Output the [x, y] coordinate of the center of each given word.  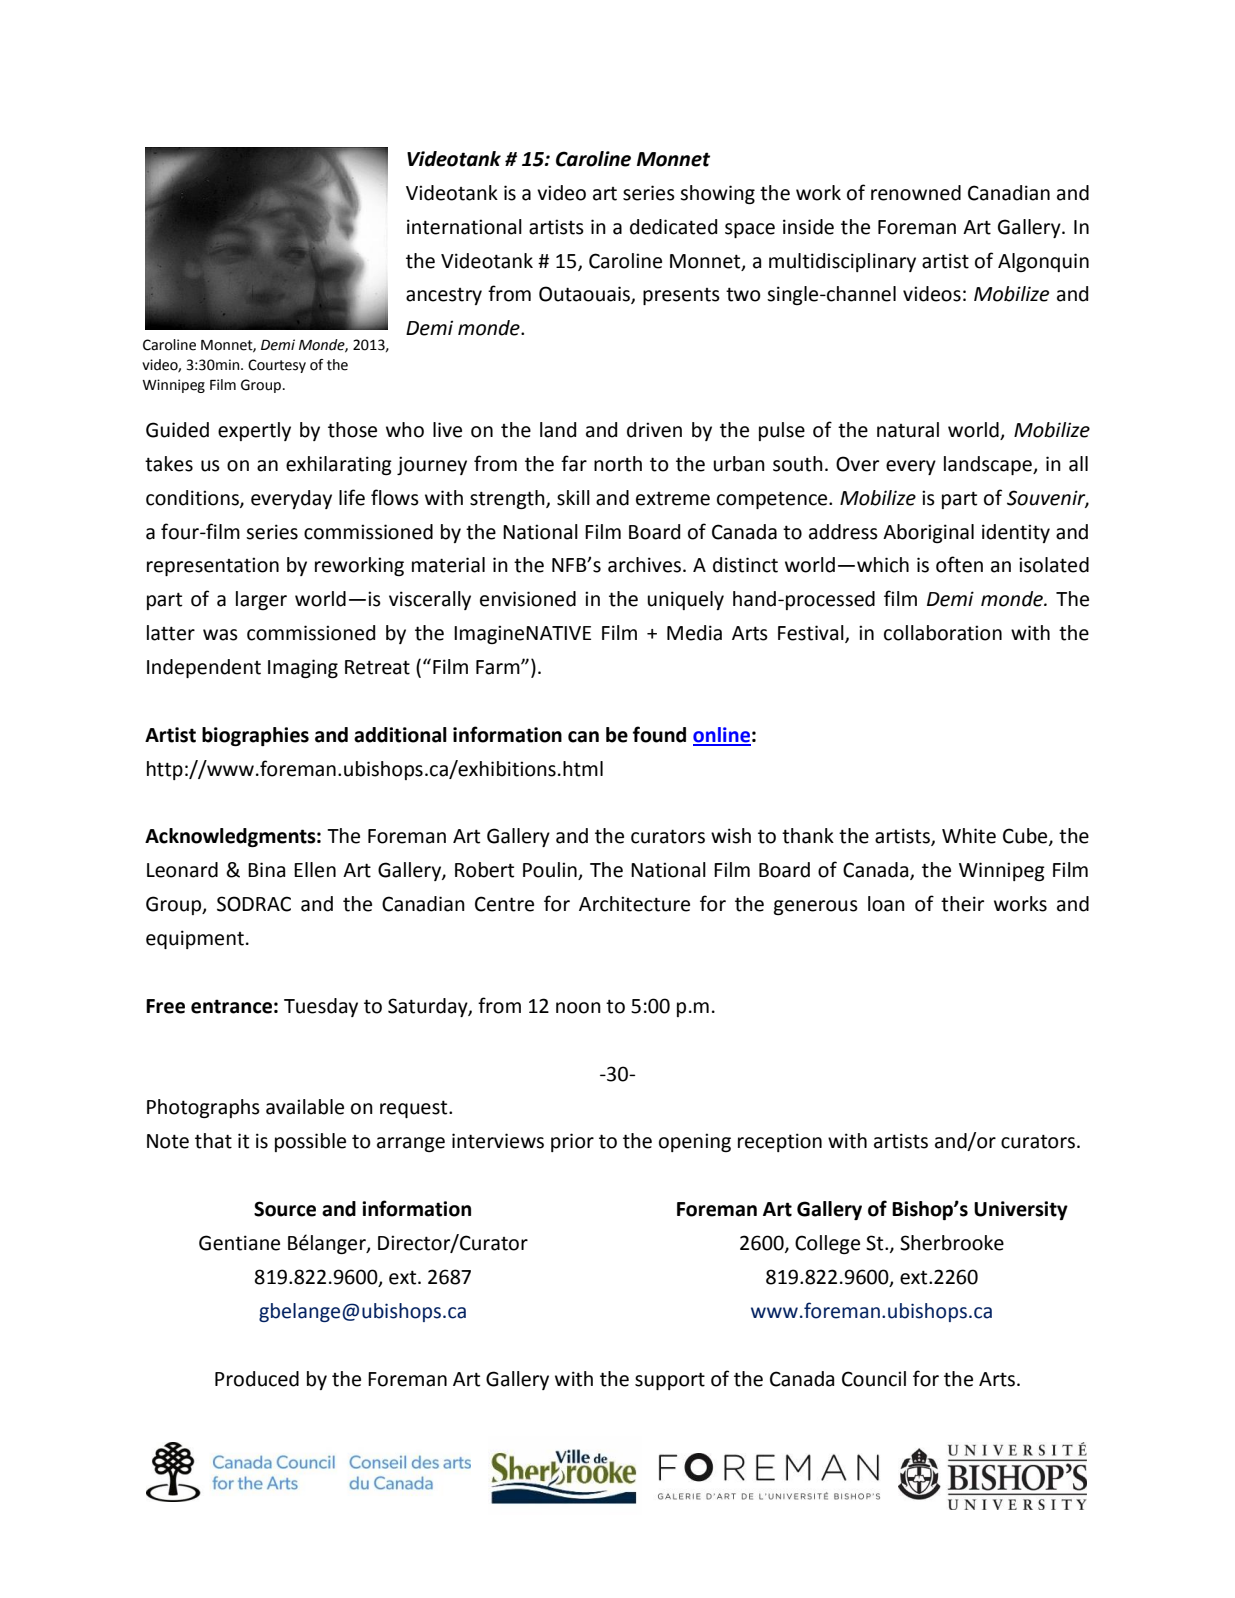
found [659, 734]
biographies [255, 736]
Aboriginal [928, 533]
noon [578, 1008]
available [305, 1107]
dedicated [673, 227]
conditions [193, 499]
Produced [257, 1379]
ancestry [444, 296]
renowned [916, 193]
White [969, 836]
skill [573, 498]
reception [780, 1142]
